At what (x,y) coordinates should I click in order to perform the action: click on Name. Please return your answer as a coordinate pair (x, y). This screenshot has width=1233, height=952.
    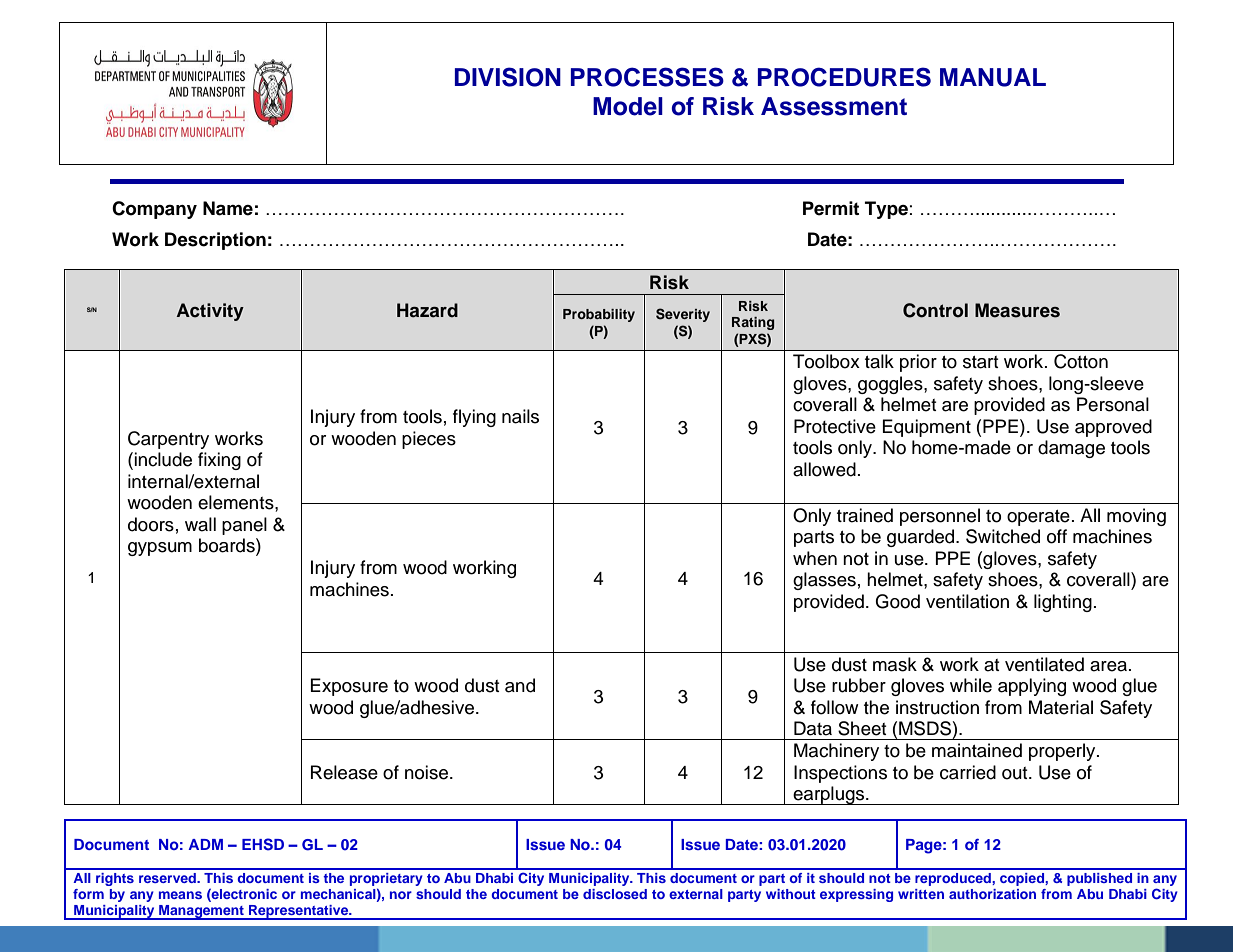
    Looking at the image, I should click on (228, 208).
